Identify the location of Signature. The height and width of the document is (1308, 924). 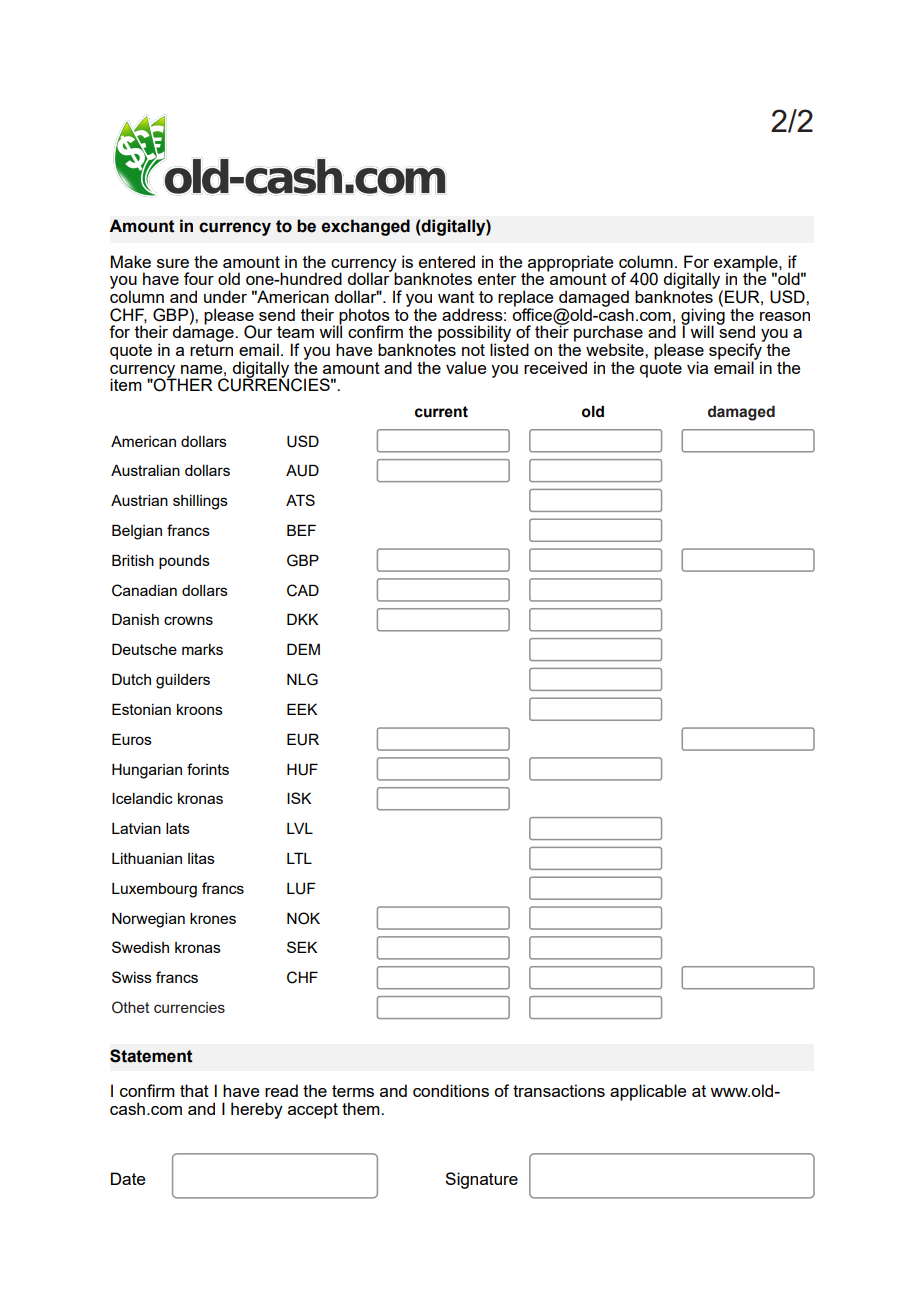
(481, 1180).
